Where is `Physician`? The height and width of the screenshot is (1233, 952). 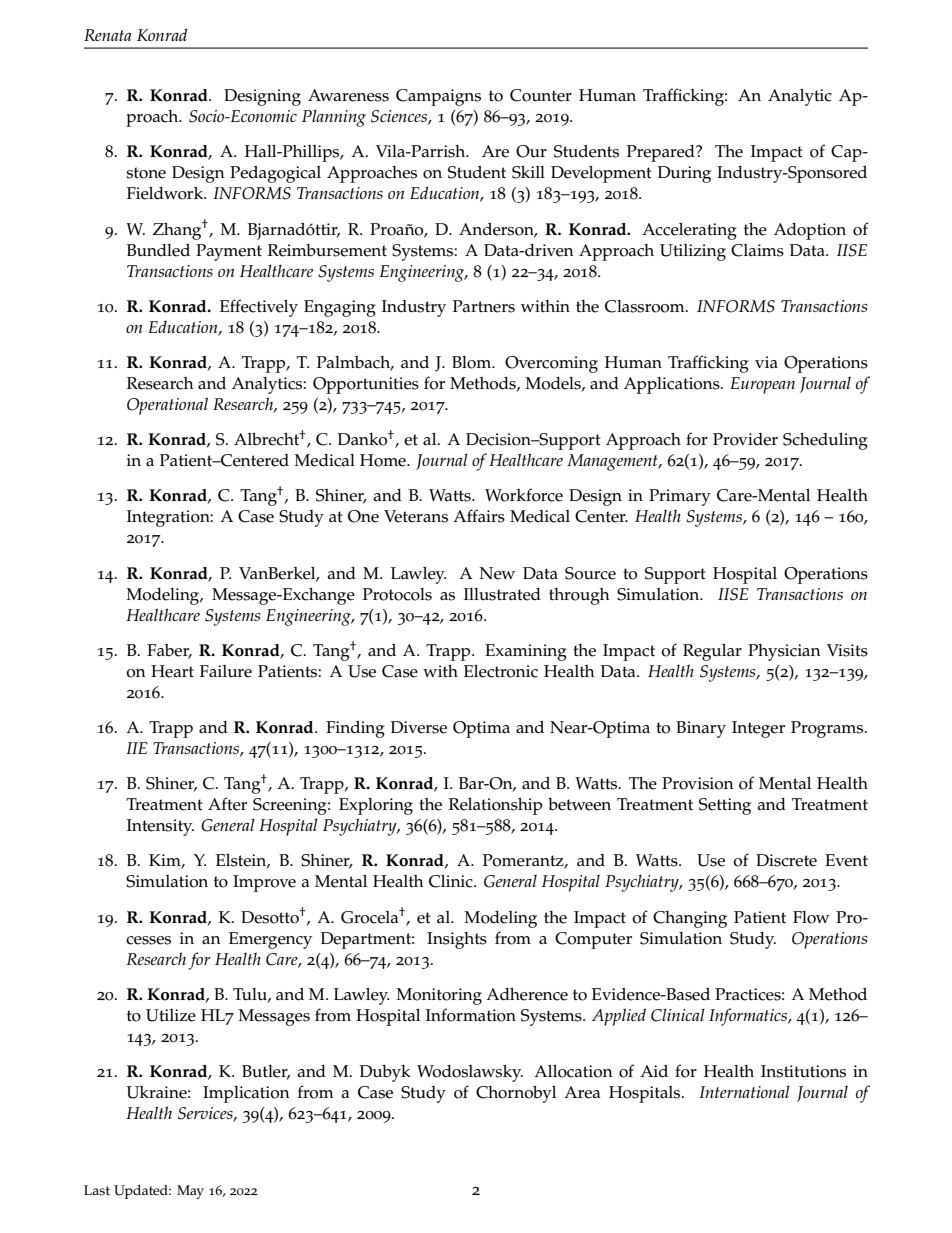 Physician is located at coordinates (784, 652).
